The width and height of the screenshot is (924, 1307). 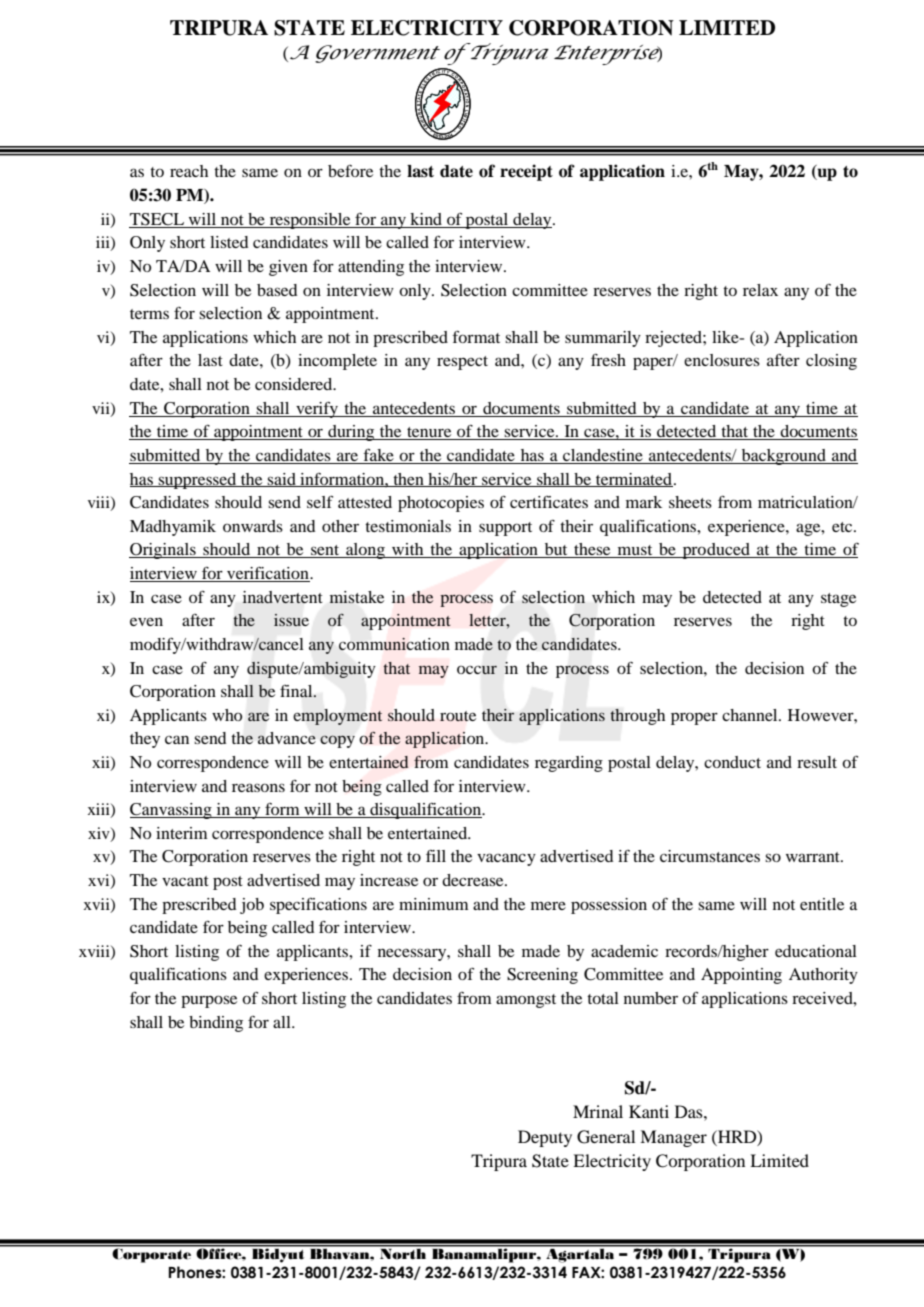 What do you see at coordinates (751, 715) in the screenshot?
I see `channel` at bounding box center [751, 715].
